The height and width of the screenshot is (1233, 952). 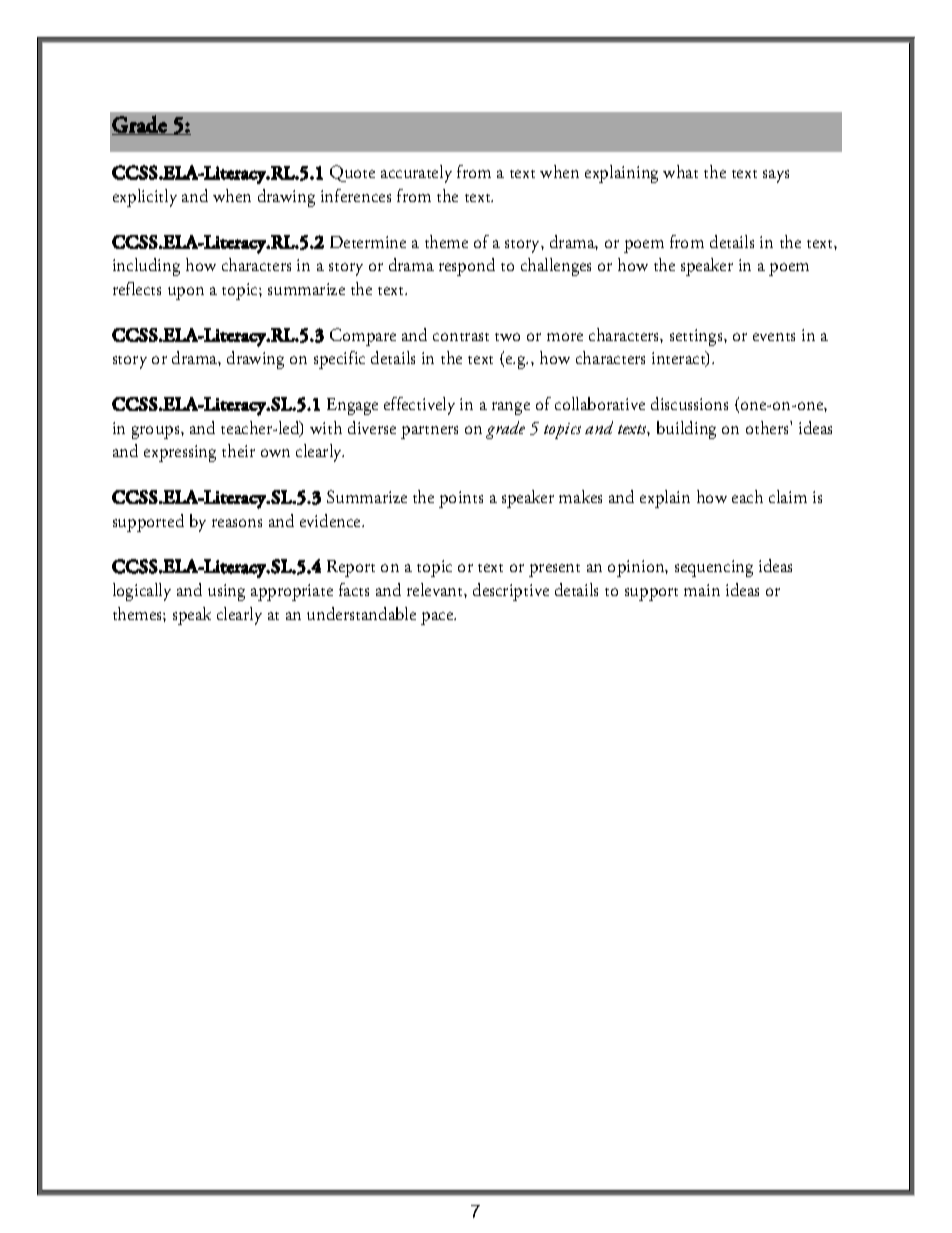 I want to click on explicitly, so click(x=145, y=198).
